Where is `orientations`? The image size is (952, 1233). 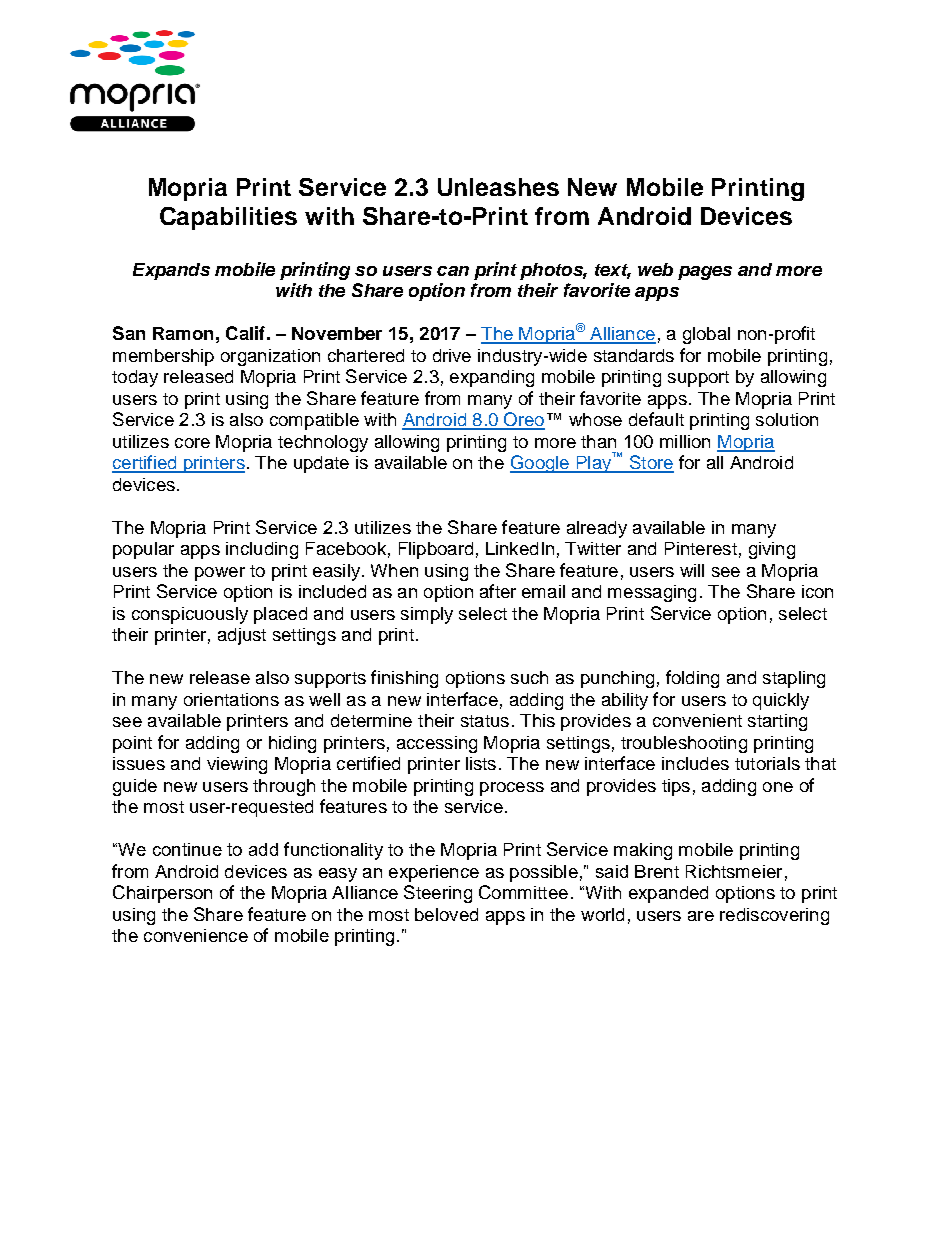
orientations is located at coordinates (231, 699).
